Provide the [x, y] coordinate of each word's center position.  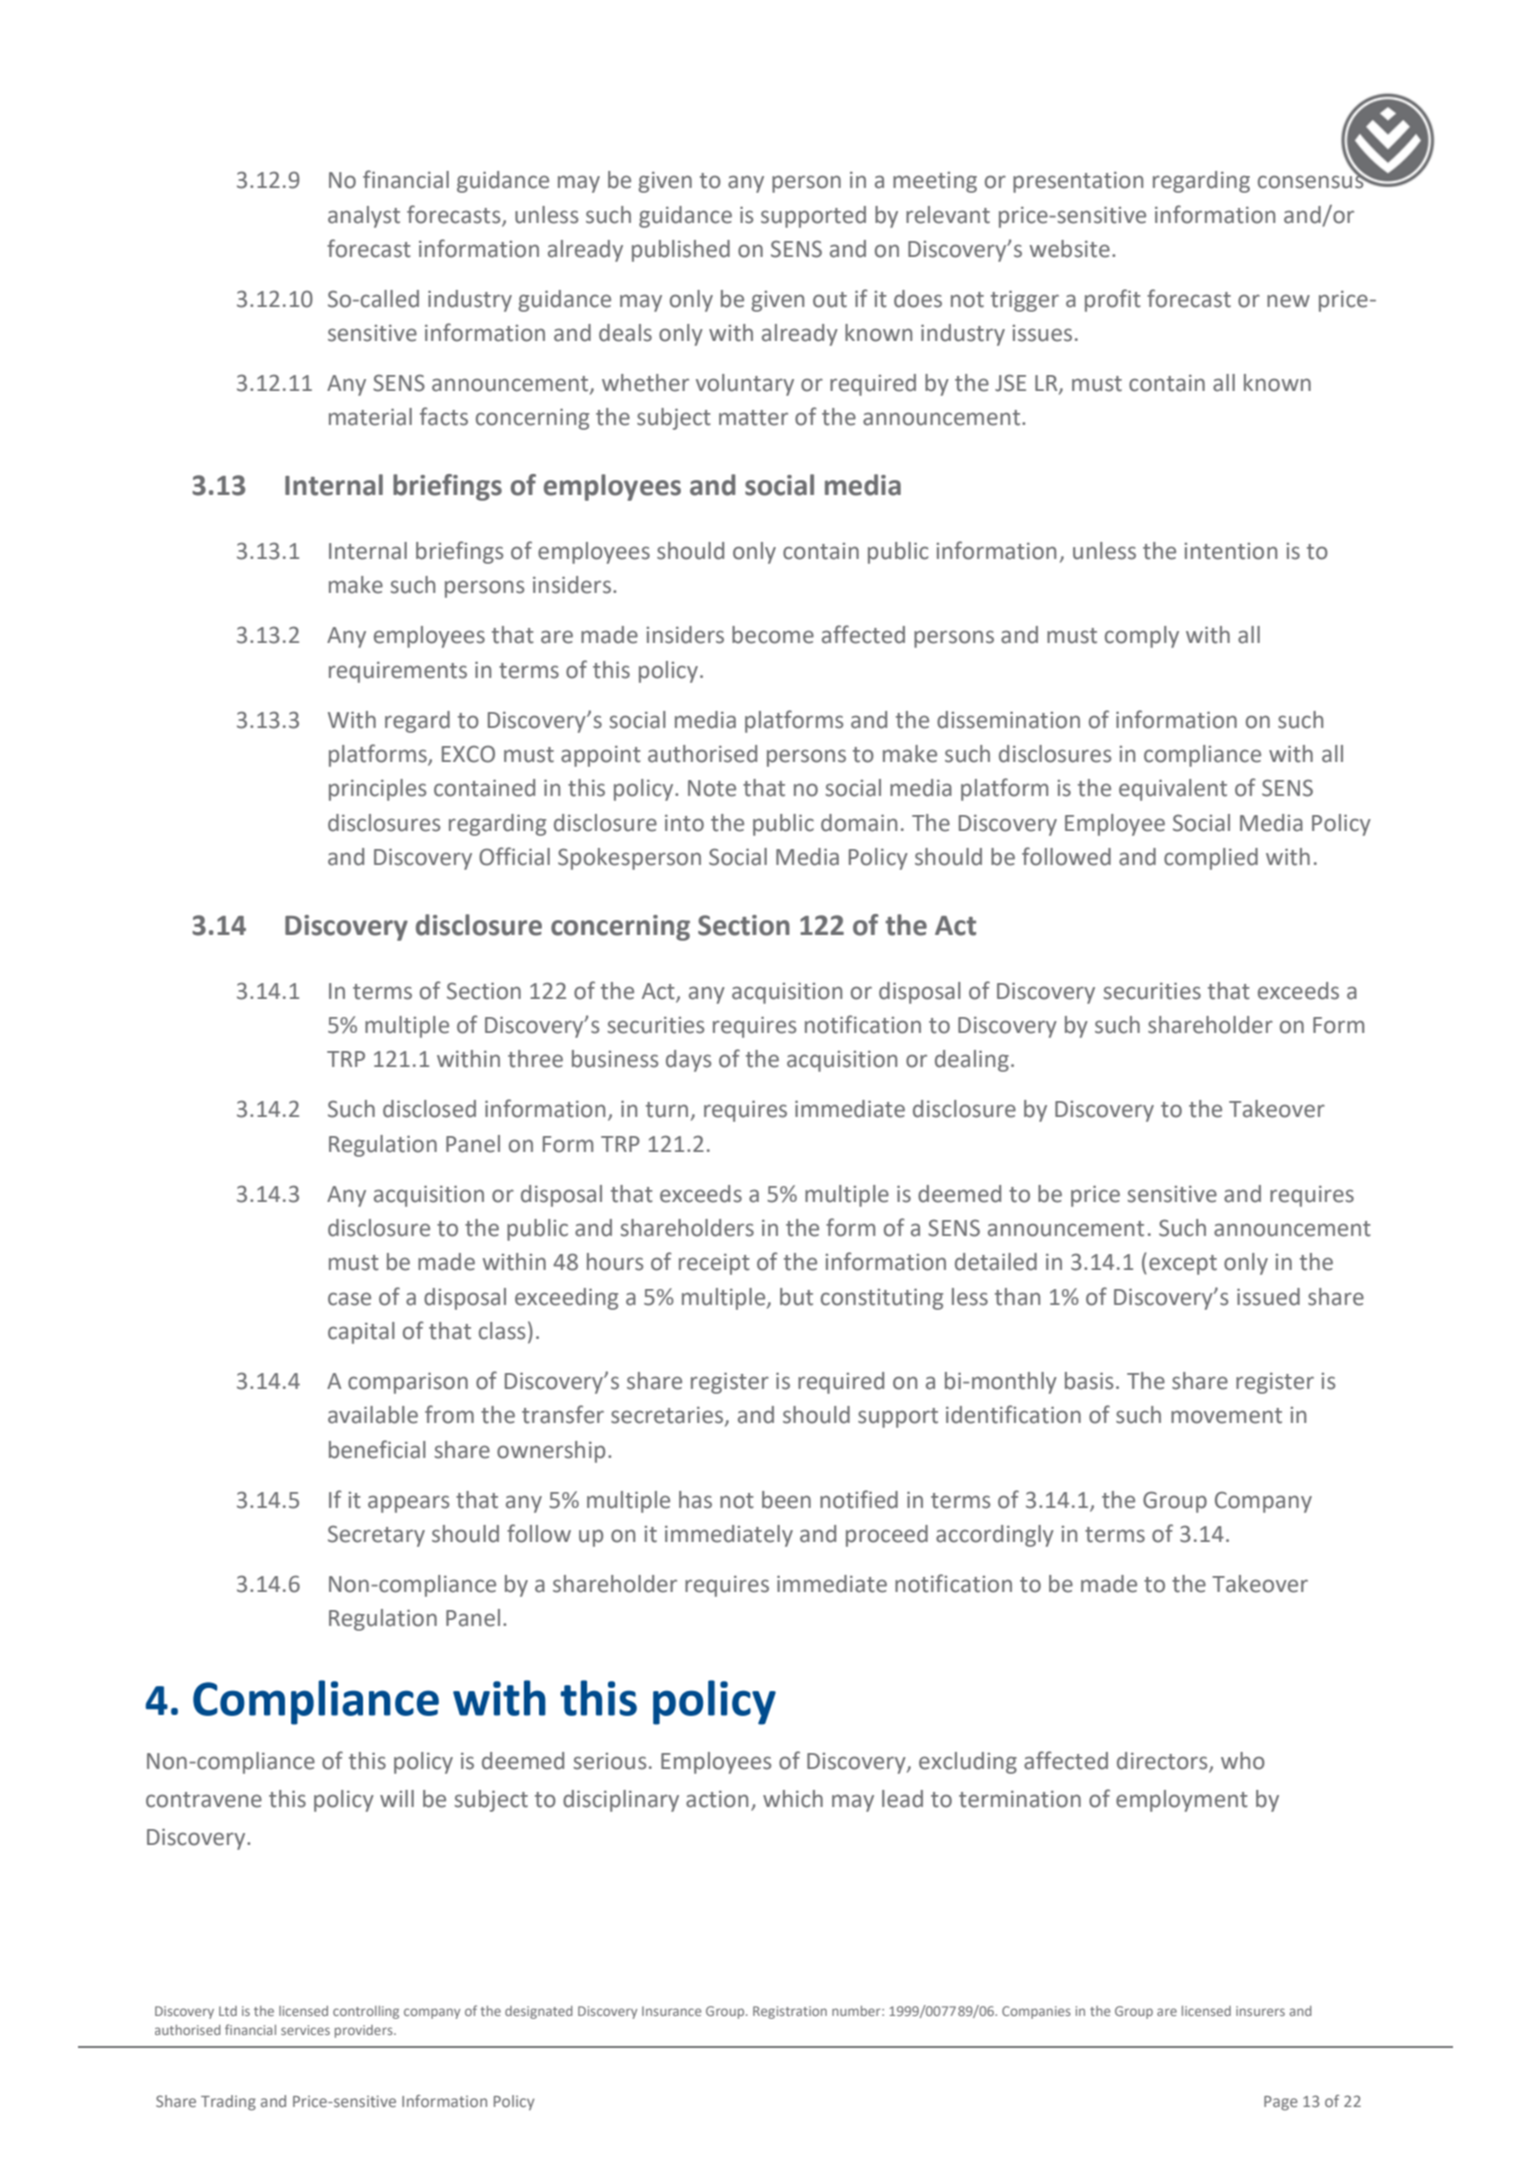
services [305, 2030]
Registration [790, 2012]
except [1183, 1265]
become [773, 635]
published [681, 251]
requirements [398, 672]
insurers [1260, 2011]
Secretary [376, 1536]
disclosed [429, 1109]
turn [667, 1110]
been [786, 1500]
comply [1142, 637]
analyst [364, 217]
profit [1113, 300]
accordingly [995, 1536]
